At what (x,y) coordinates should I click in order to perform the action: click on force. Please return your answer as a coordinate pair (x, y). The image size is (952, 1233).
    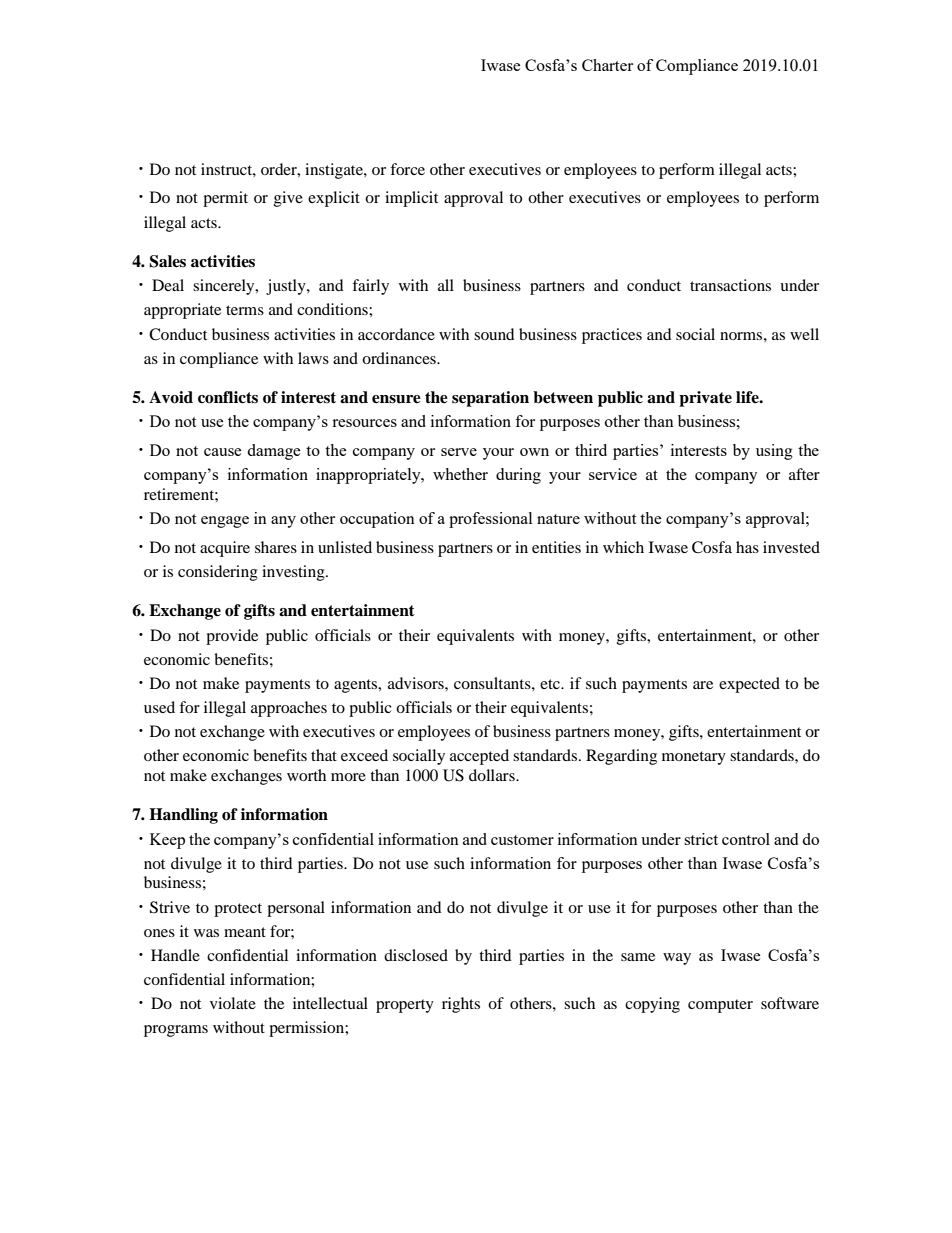
    Looking at the image, I should click on (407, 169).
